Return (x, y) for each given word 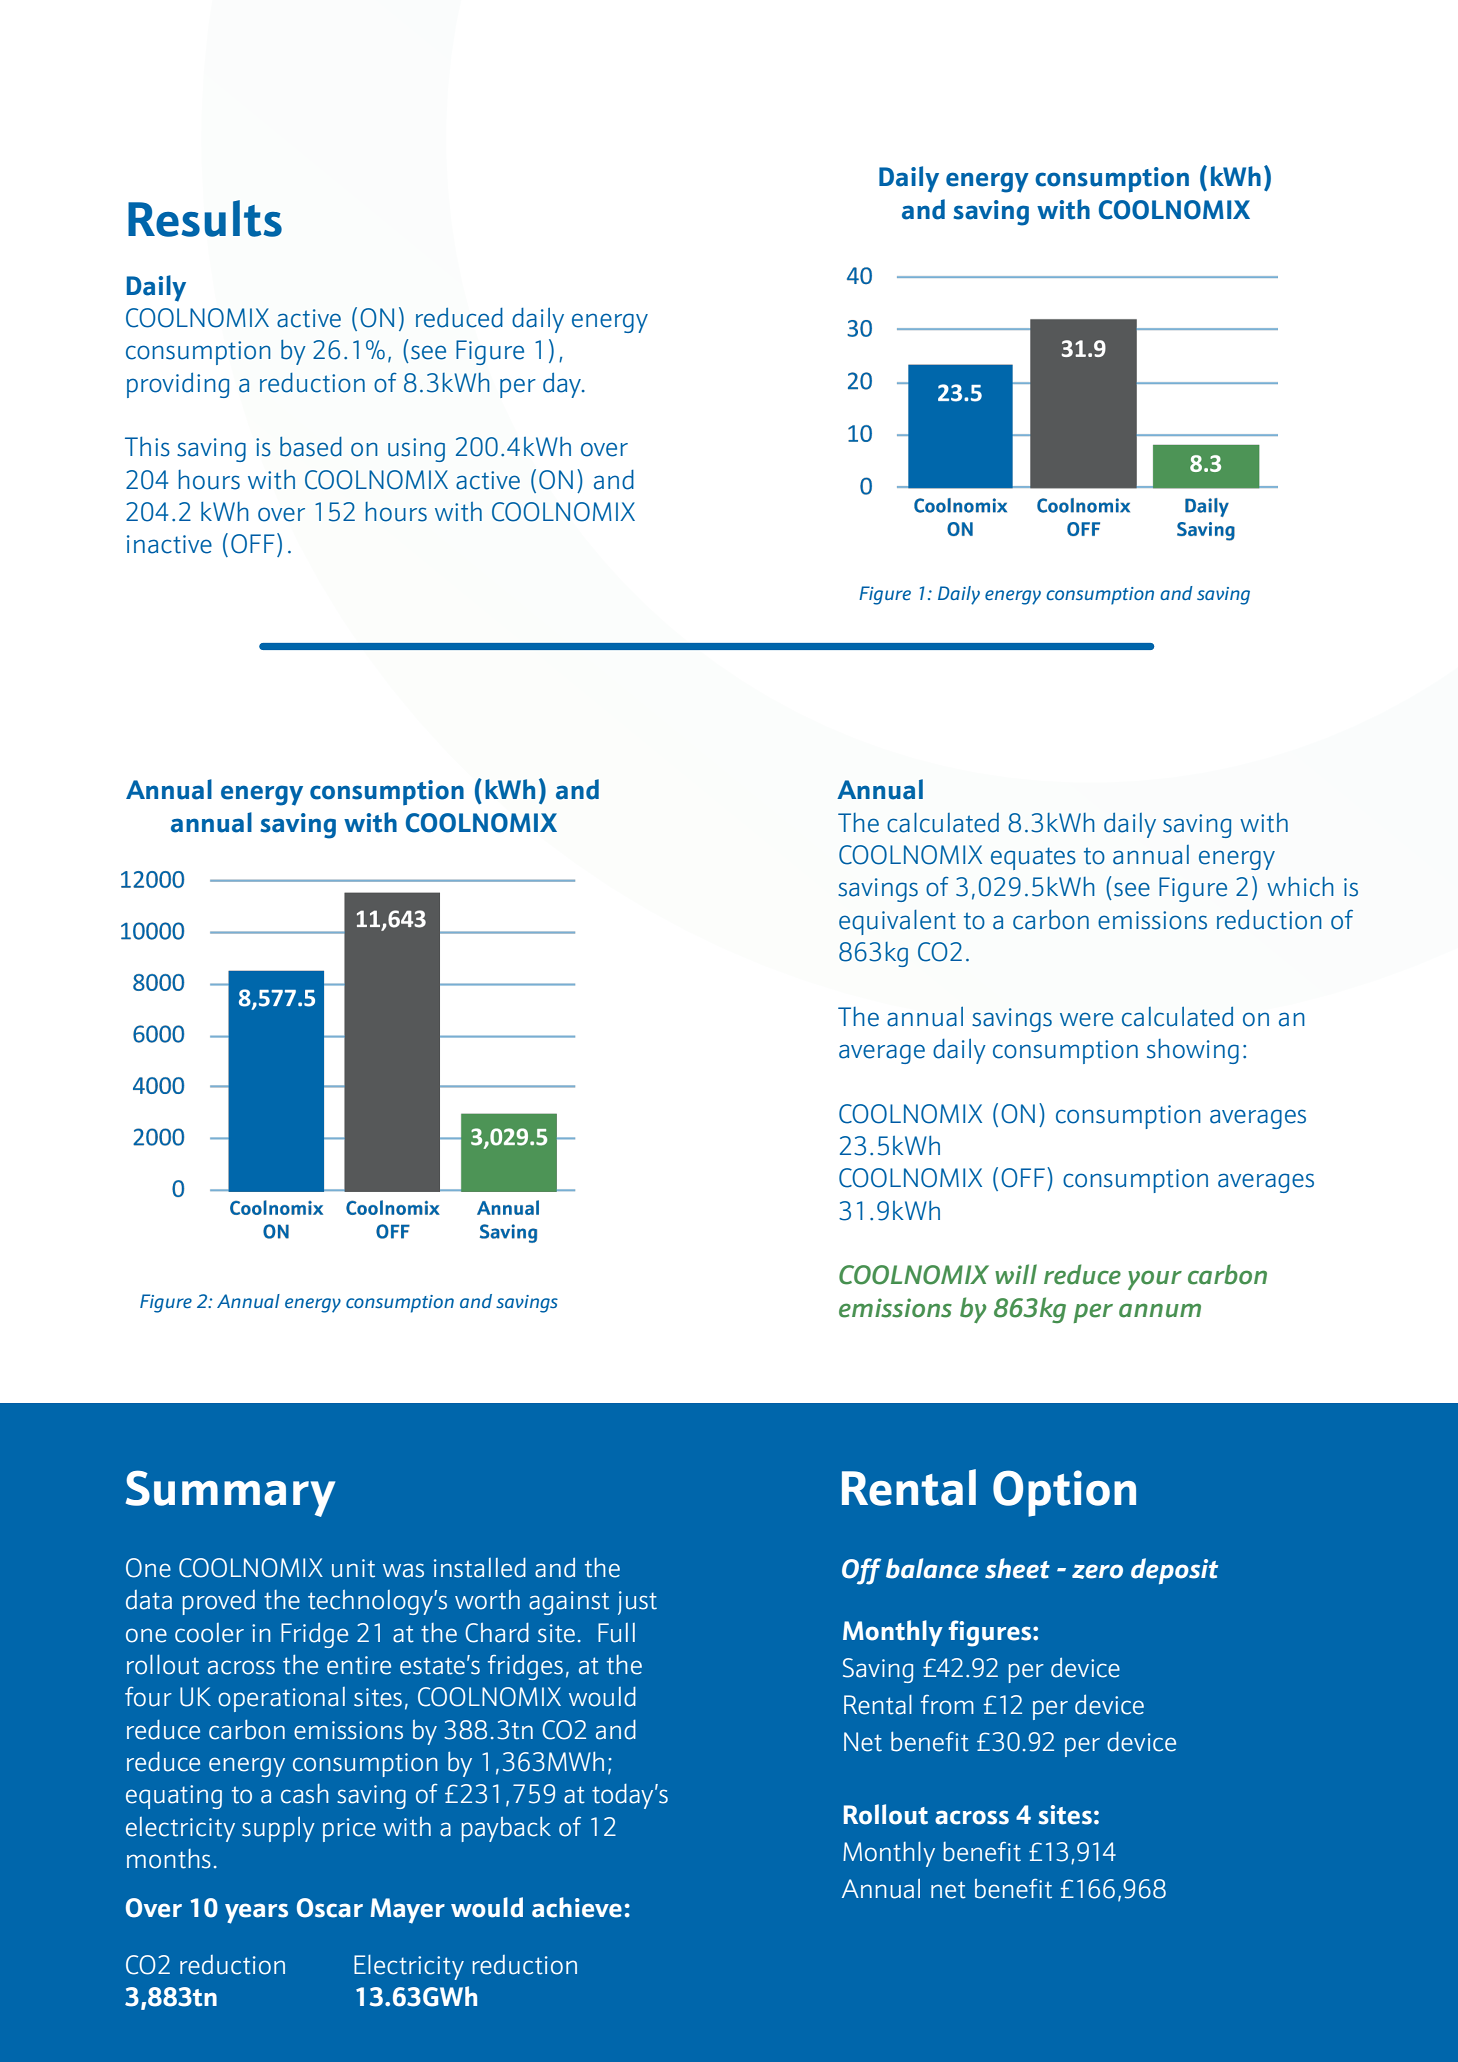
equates (1033, 858)
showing (1193, 1051)
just (637, 1603)
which (1300, 887)
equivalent (897, 922)
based (311, 447)
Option (1064, 1493)
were (1086, 1019)
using (416, 450)
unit (353, 1568)
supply (278, 1829)
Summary (230, 1493)
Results (205, 218)
